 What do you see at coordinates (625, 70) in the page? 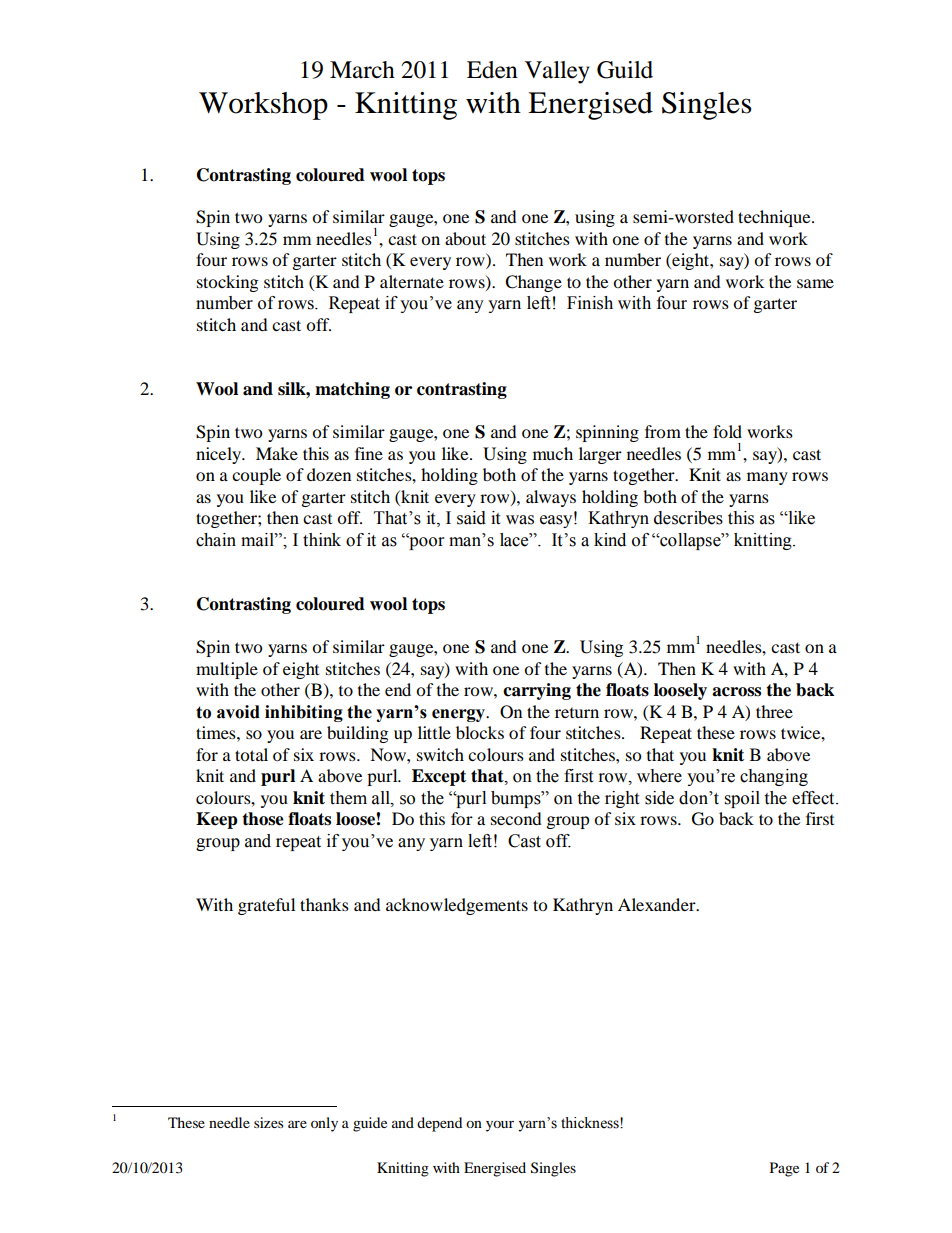
I see `Guild` at bounding box center [625, 70].
